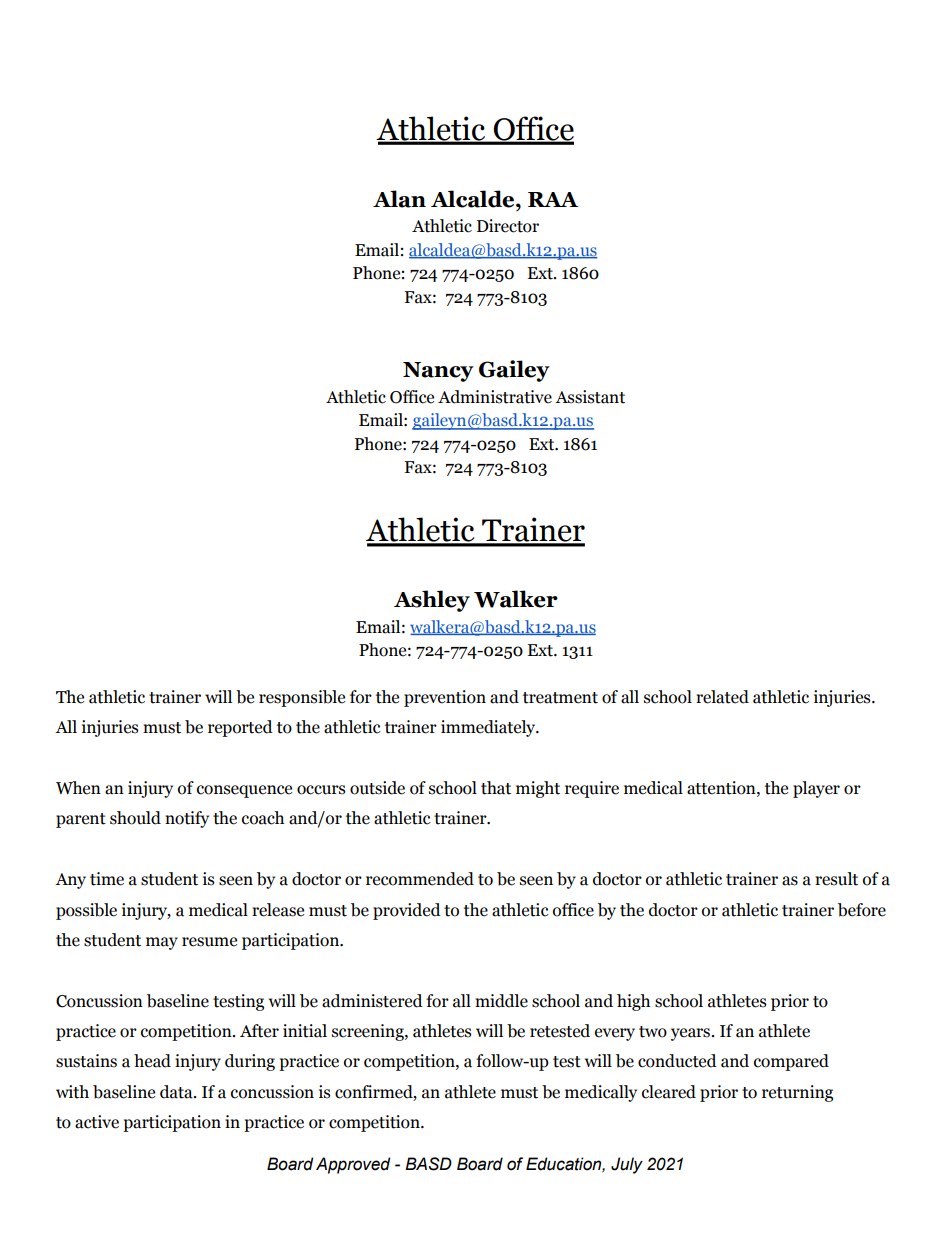 This image has height=1233, width=952. Describe the element at coordinates (508, 226) in the image. I see `Director` at that location.
